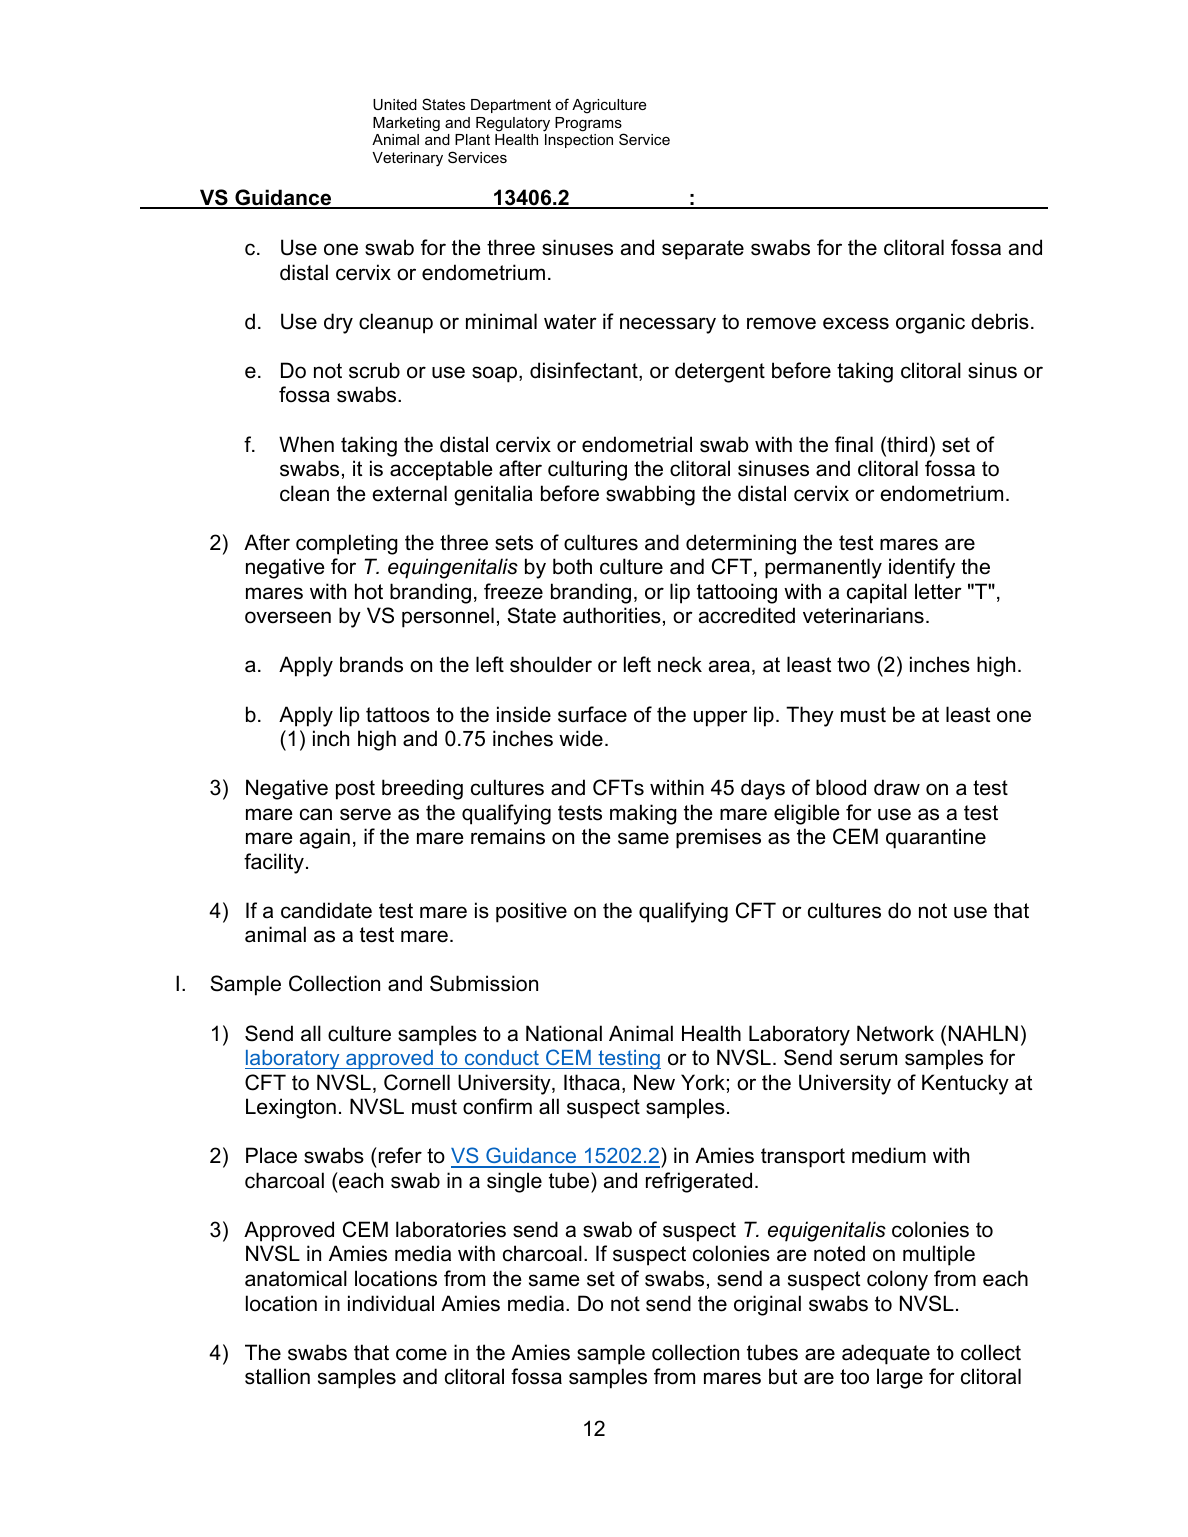 The image size is (1188, 1537). What do you see at coordinates (930, 323) in the screenshot?
I see `organic` at bounding box center [930, 323].
